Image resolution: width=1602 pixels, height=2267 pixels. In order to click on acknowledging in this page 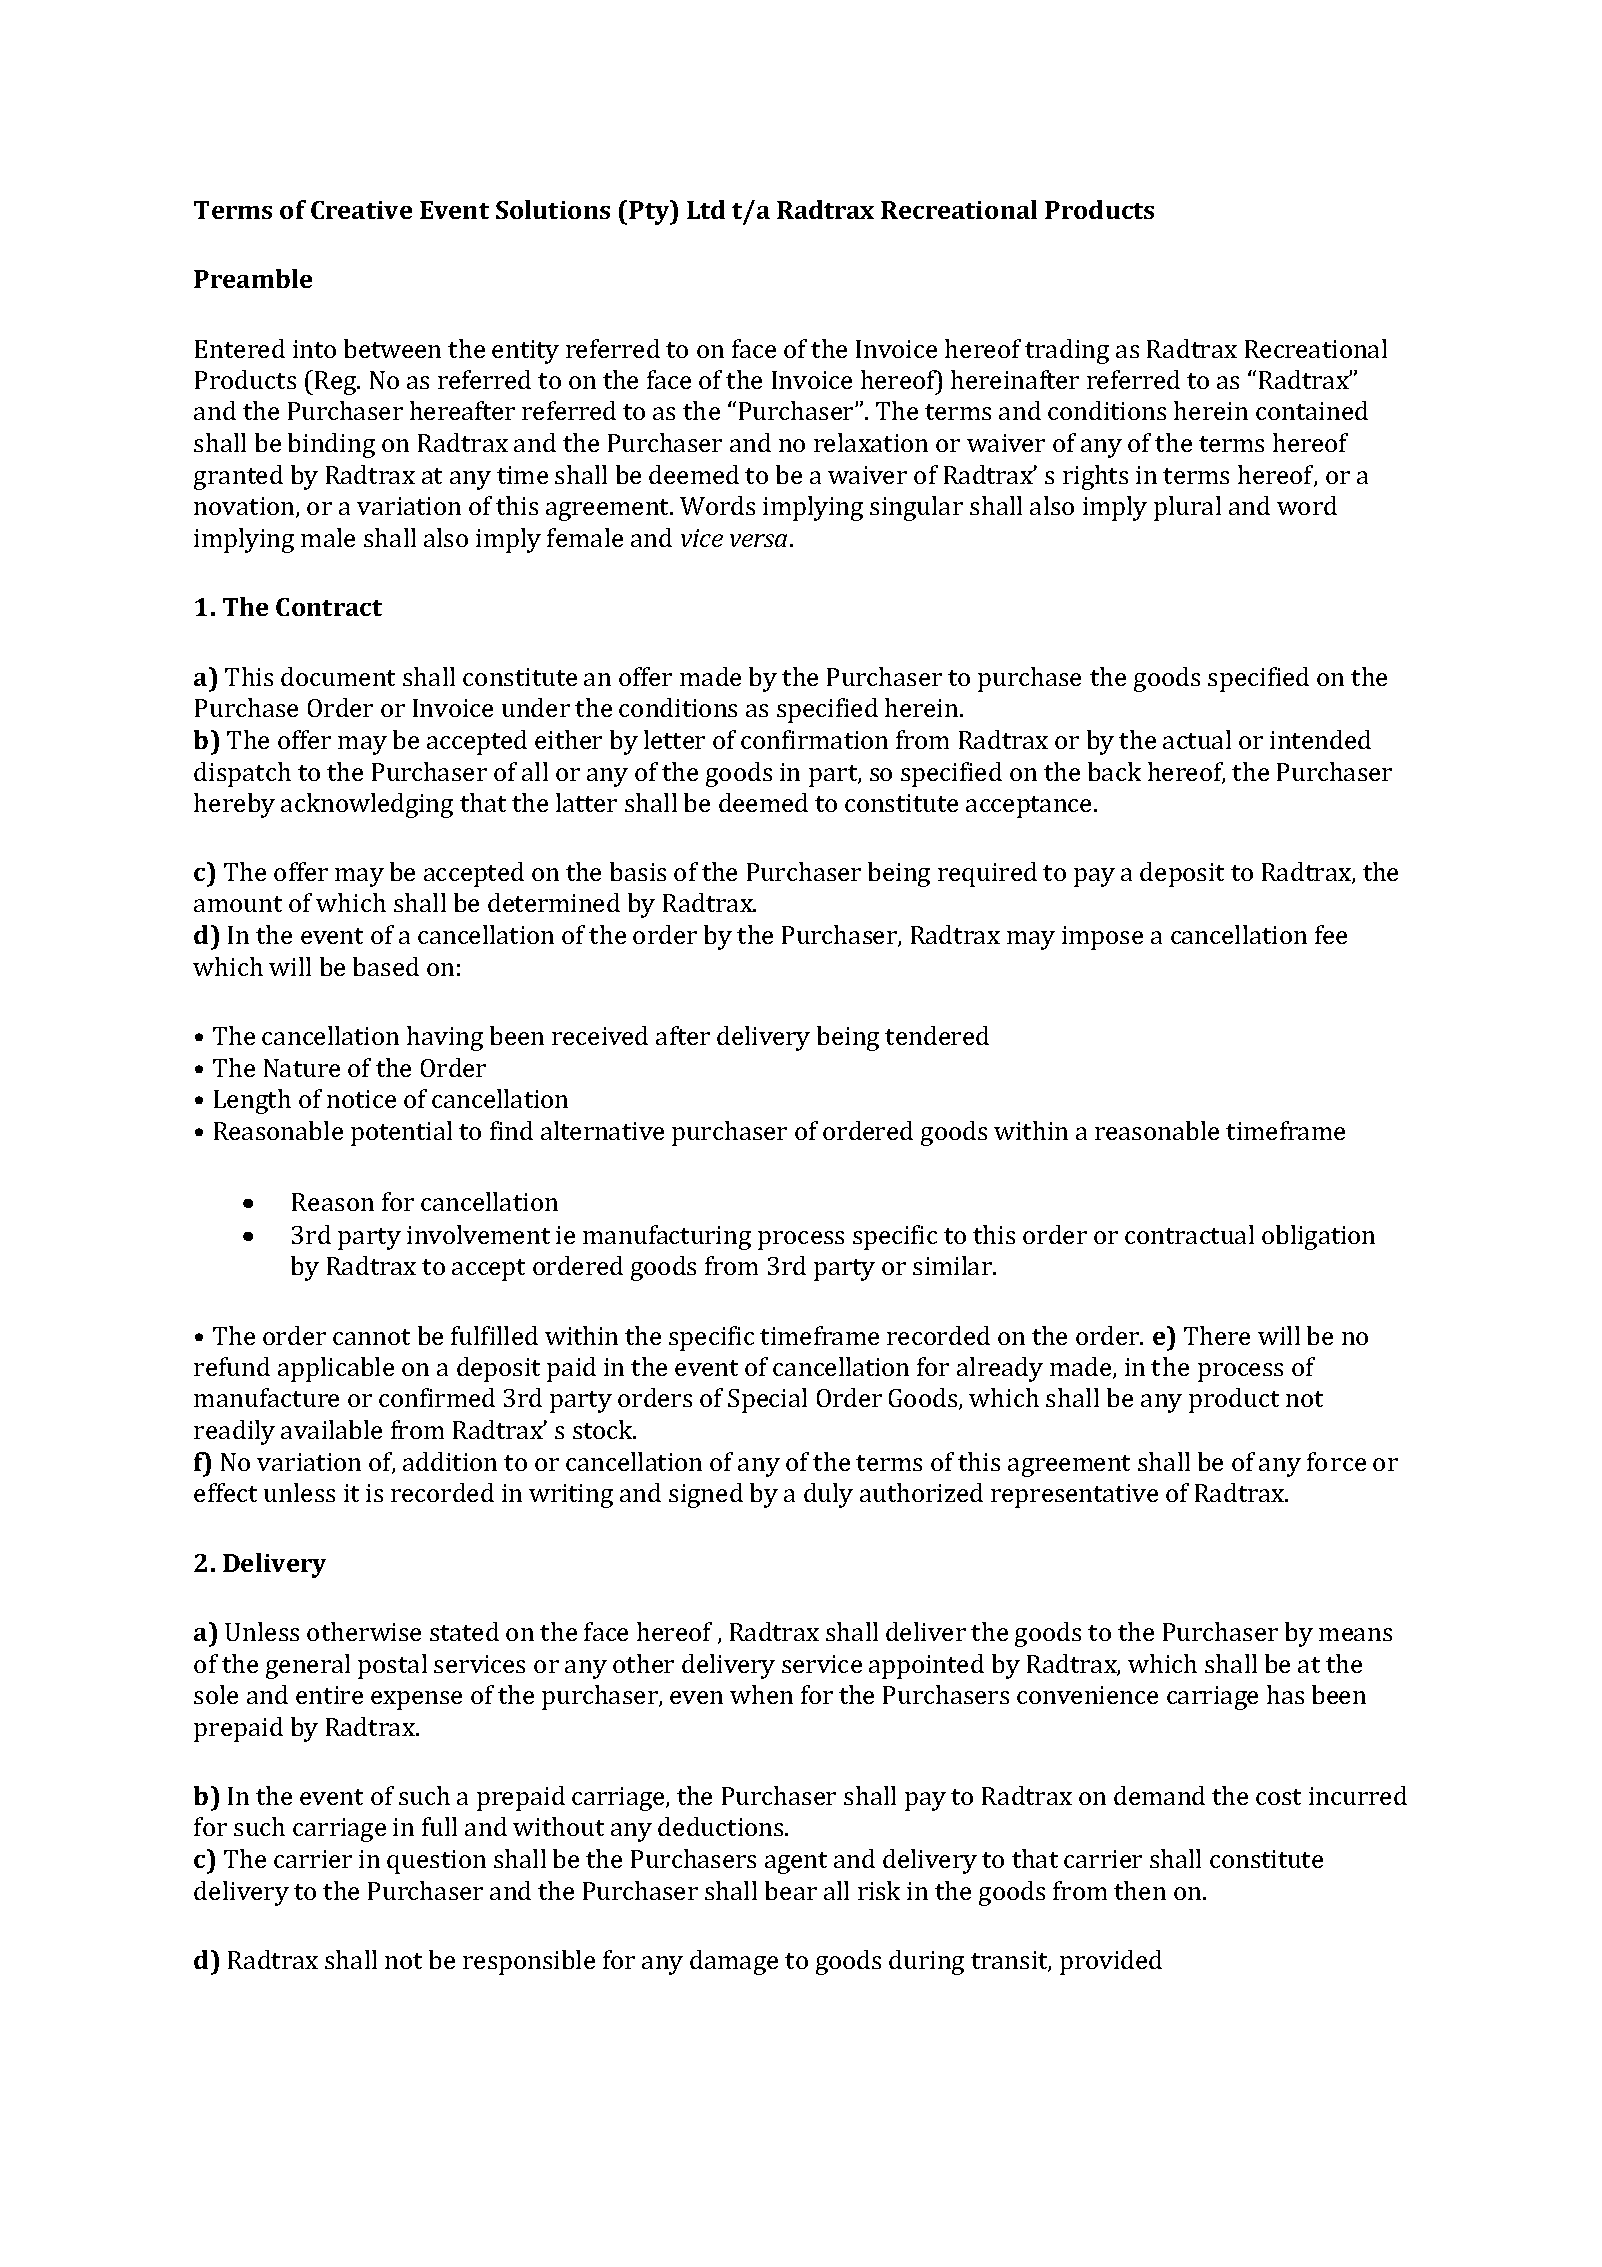, I will do `click(367, 805)`.
